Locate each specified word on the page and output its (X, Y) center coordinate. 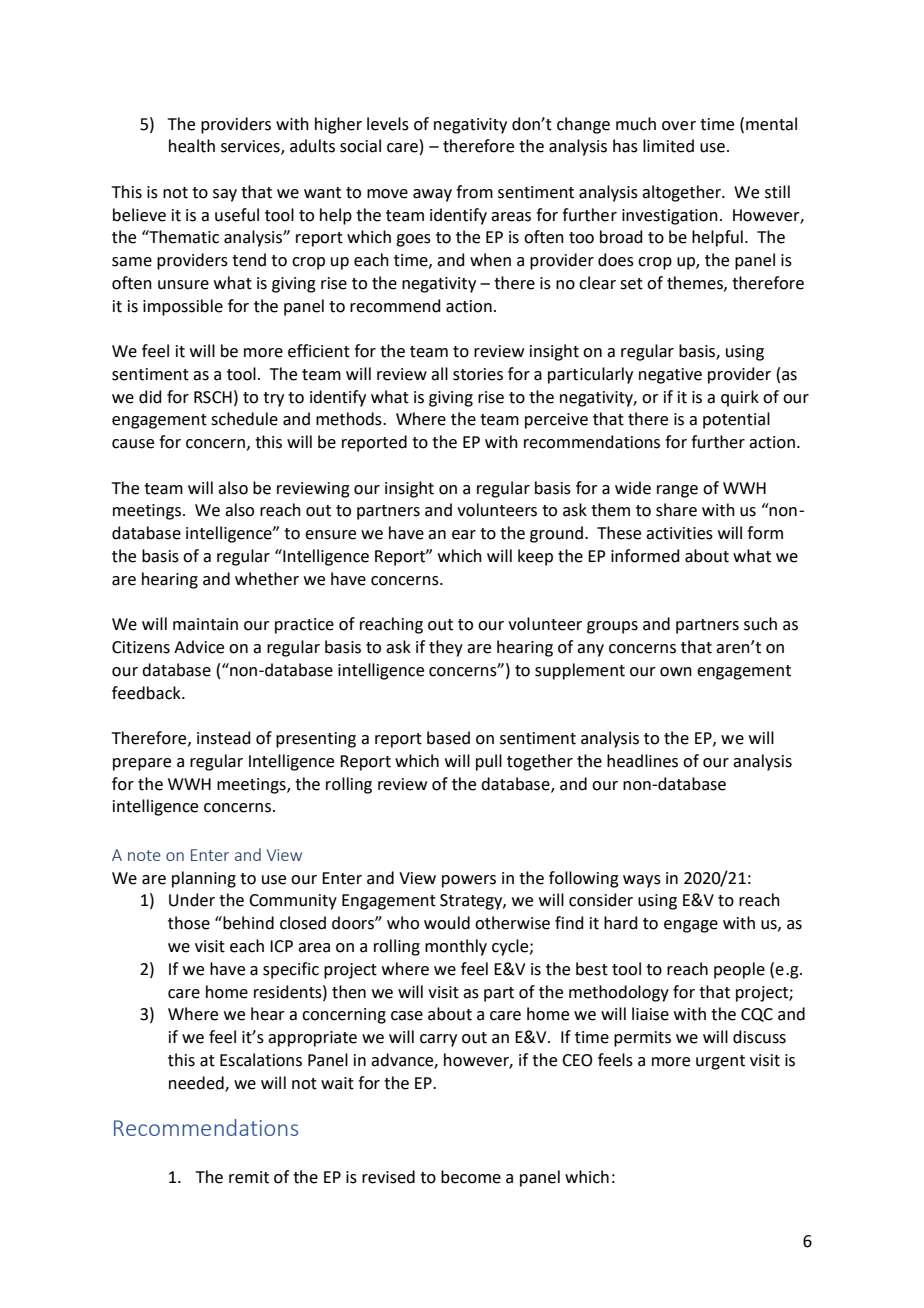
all (439, 374)
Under (192, 900)
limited (668, 146)
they (446, 648)
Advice (199, 647)
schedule (244, 419)
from (474, 192)
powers (469, 881)
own (676, 672)
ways (642, 881)
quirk (740, 398)
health (192, 146)
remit (249, 1177)
